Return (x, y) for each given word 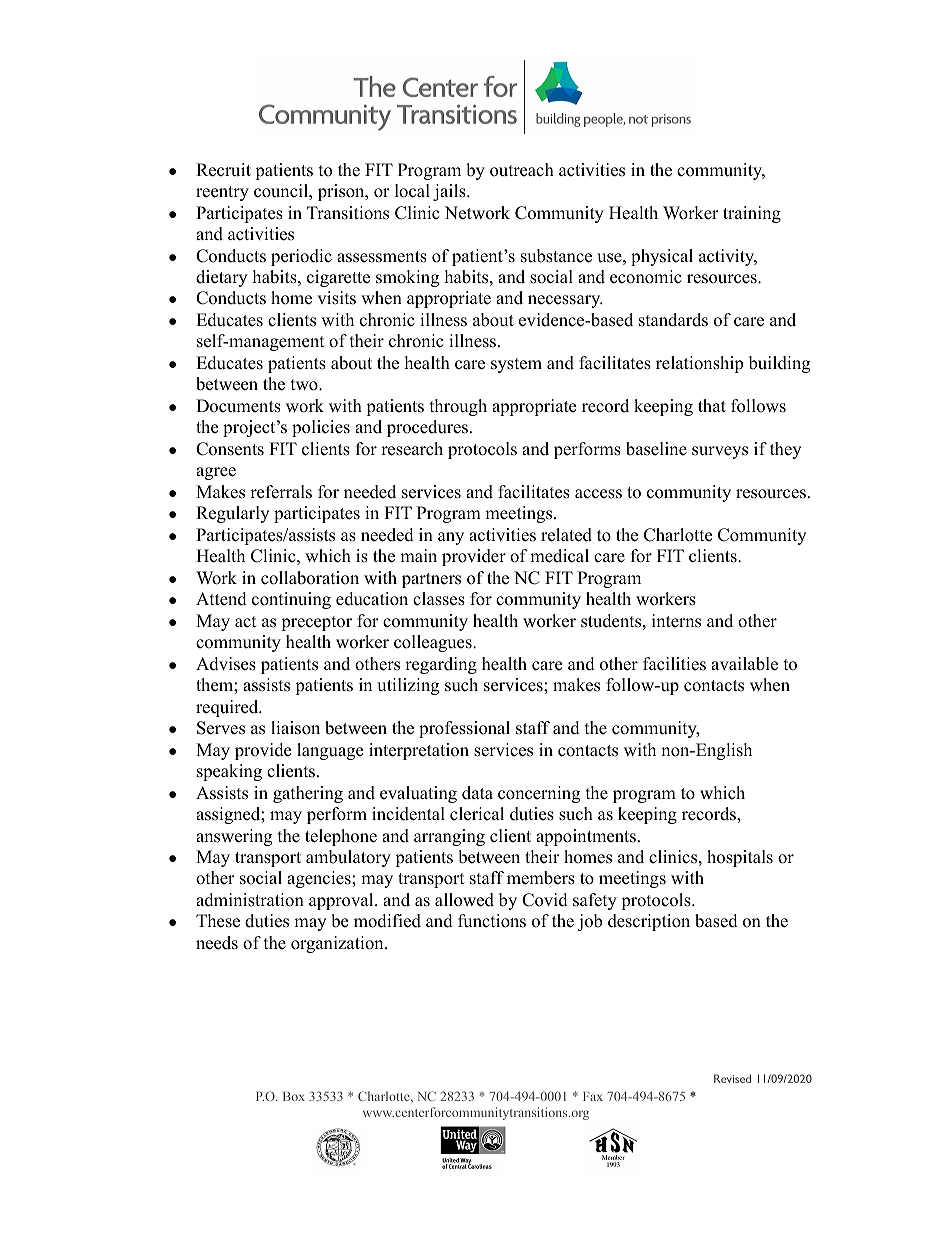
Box (294, 1096)
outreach (522, 170)
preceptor (316, 623)
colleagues (434, 643)
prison (342, 192)
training (752, 214)
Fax (593, 1096)
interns (676, 621)
